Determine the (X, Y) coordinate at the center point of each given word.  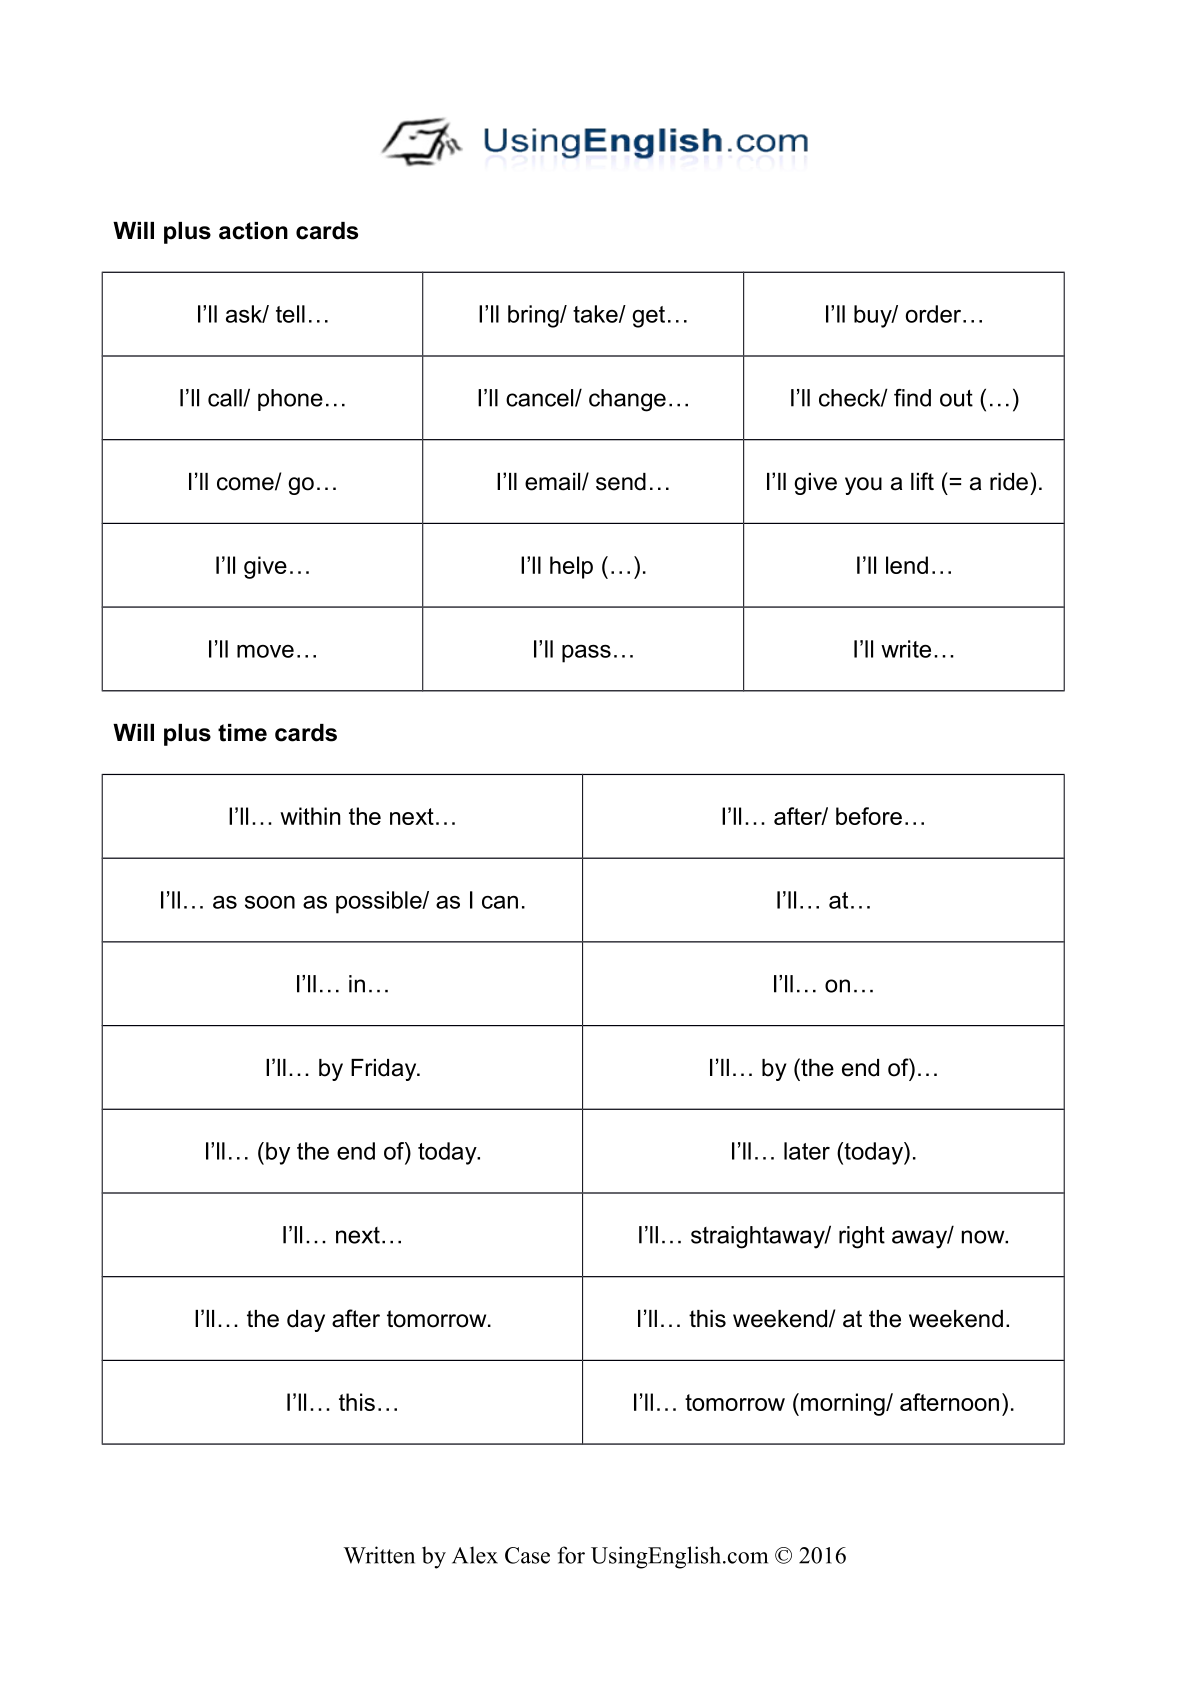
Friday (385, 1070)
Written (379, 1555)
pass (586, 654)
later (807, 1151)
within (310, 816)
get (648, 317)
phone (290, 400)
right (862, 1237)
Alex (475, 1555)
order (935, 314)
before (869, 816)
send (621, 482)
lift (922, 481)
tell (290, 314)
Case (527, 1555)
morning (844, 1404)
